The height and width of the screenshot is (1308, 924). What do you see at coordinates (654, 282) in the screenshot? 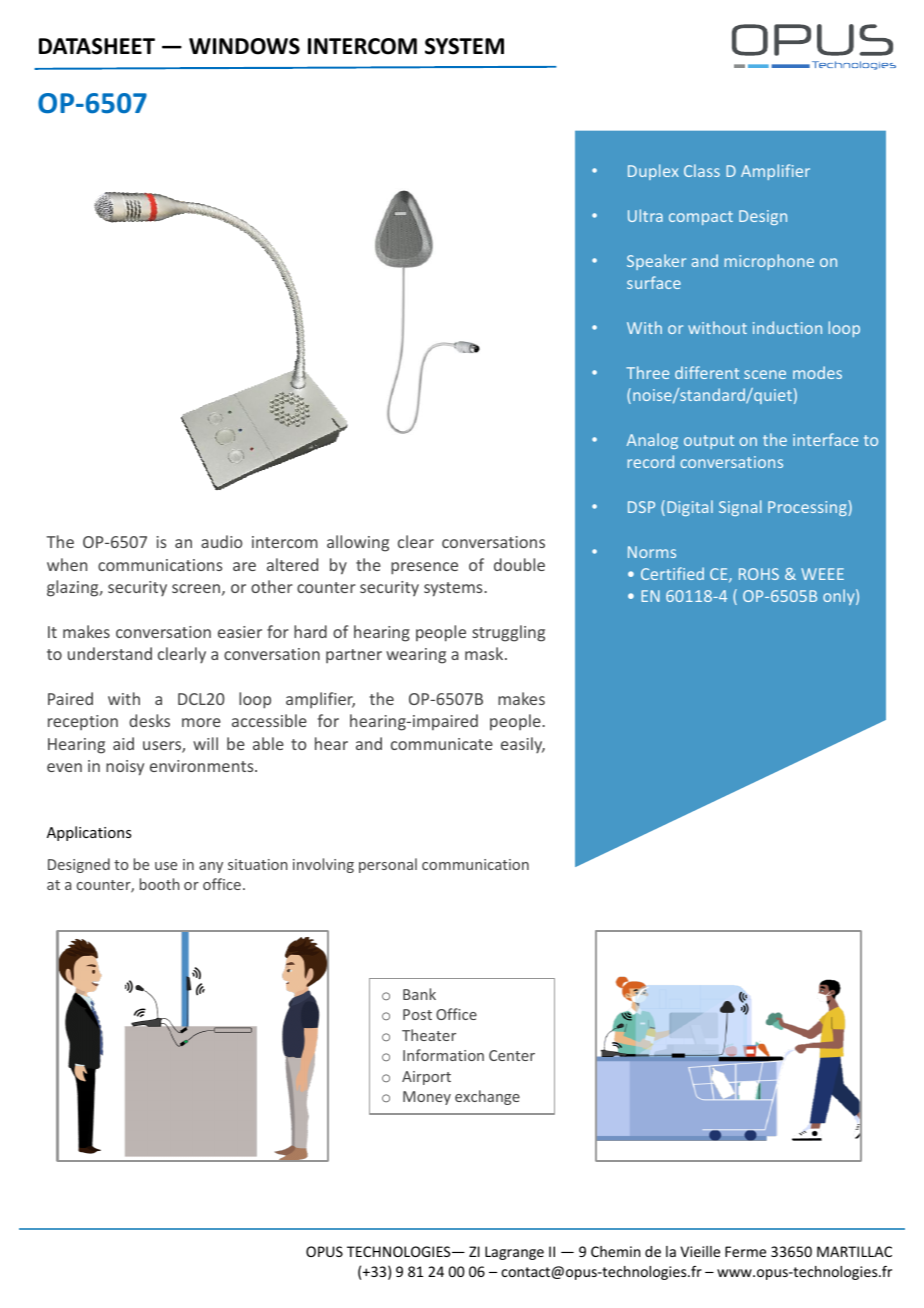
I see `surface` at bounding box center [654, 282].
